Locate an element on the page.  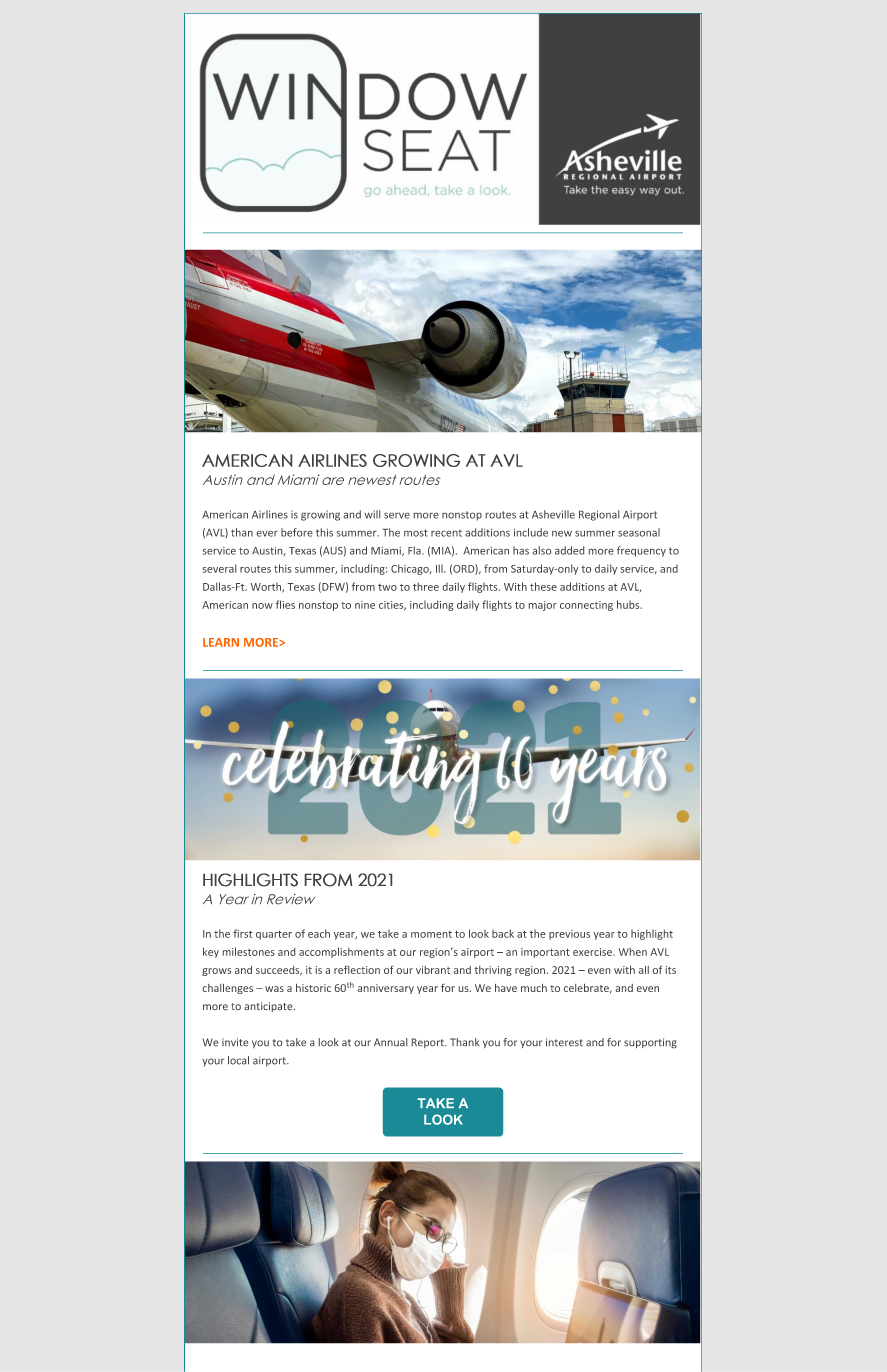
before is located at coordinates (297, 532).
